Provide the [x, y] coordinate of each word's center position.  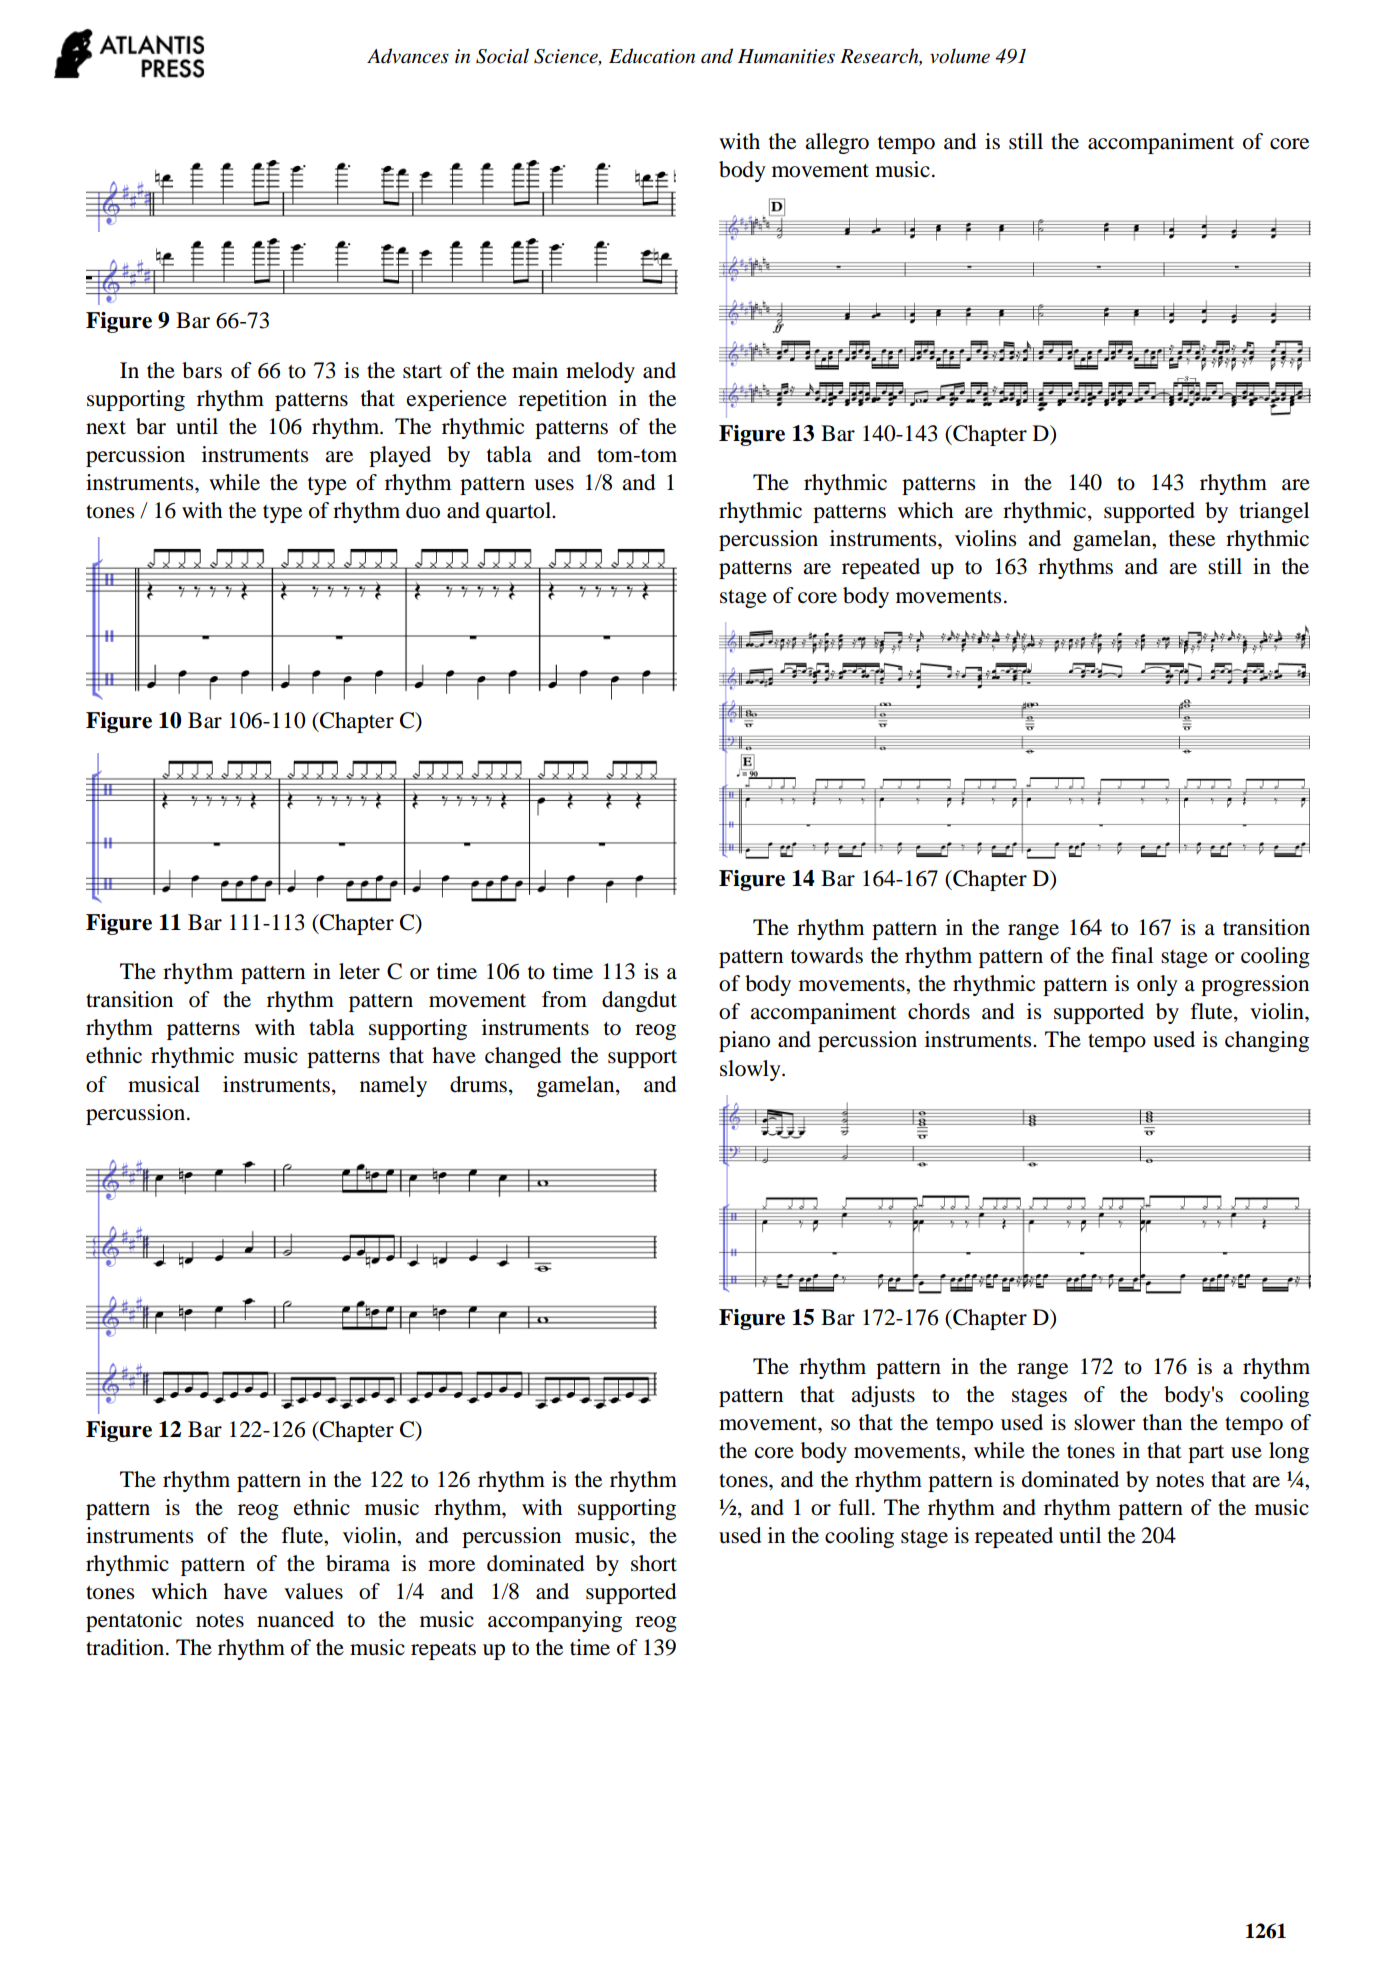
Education [652, 56]
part [1206, 1454]
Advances [408, 56]
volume [960, 56]
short [654, 1563]
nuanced [295, 1619]
